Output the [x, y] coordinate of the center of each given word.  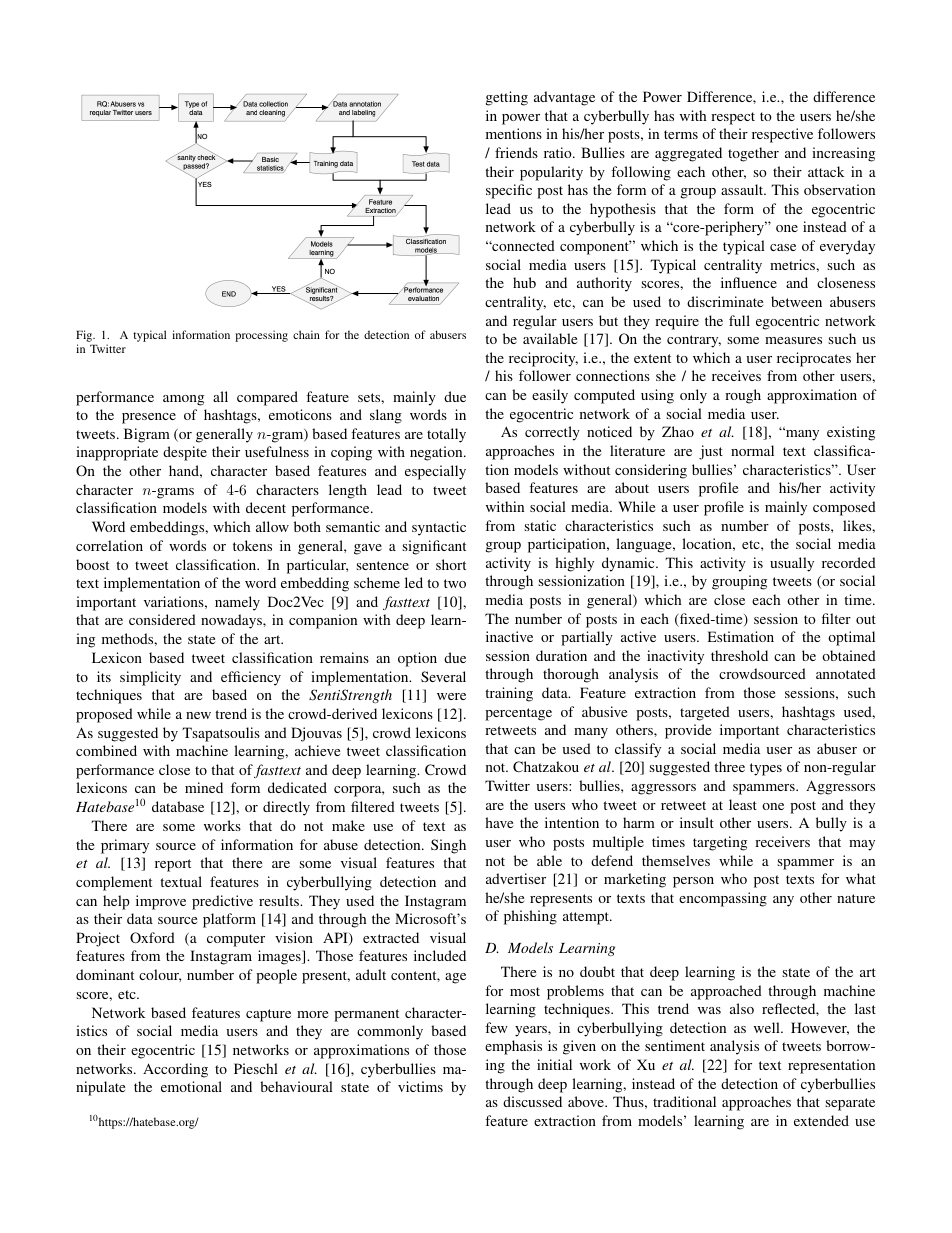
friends [516, 152]
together [753, 154]
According [175, 1070]
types [766, 769]
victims [420, 1086]
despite [185, 453]
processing [261, 336]
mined [204, 787]
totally [446, 435]
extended [821, 1120]
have [499, 822]
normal [752, 450]
